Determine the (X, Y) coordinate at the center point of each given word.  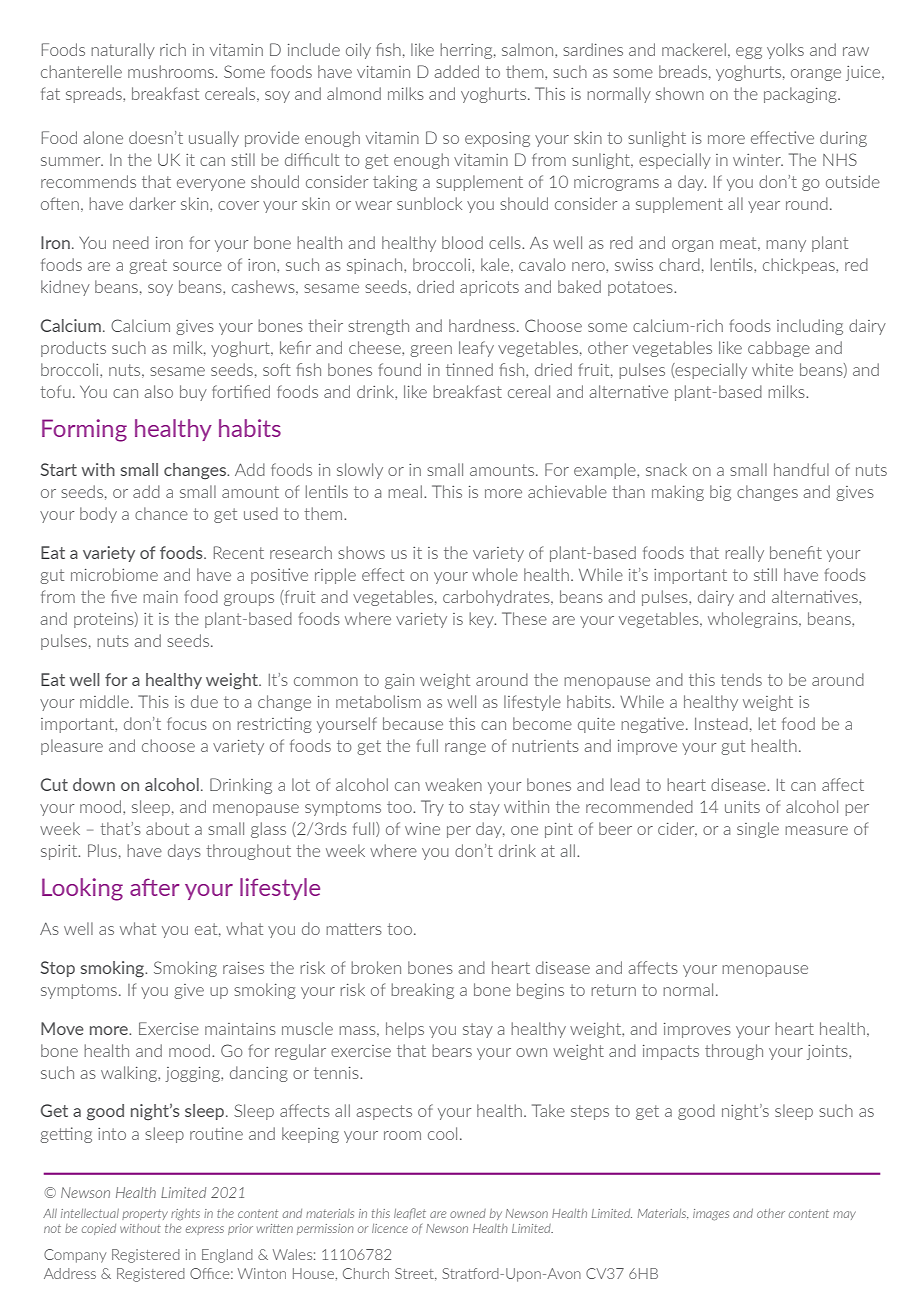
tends (741, 679)
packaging (801, 95)
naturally (123, 51)
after (154, 887)
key (482, 620)
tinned (469, 369)
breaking (422, 991)
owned (468, 1213)
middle (104, 701)
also (158, 391)
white (772, 369)
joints (828, 1052)
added (456, 71)
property (145, 1214)
